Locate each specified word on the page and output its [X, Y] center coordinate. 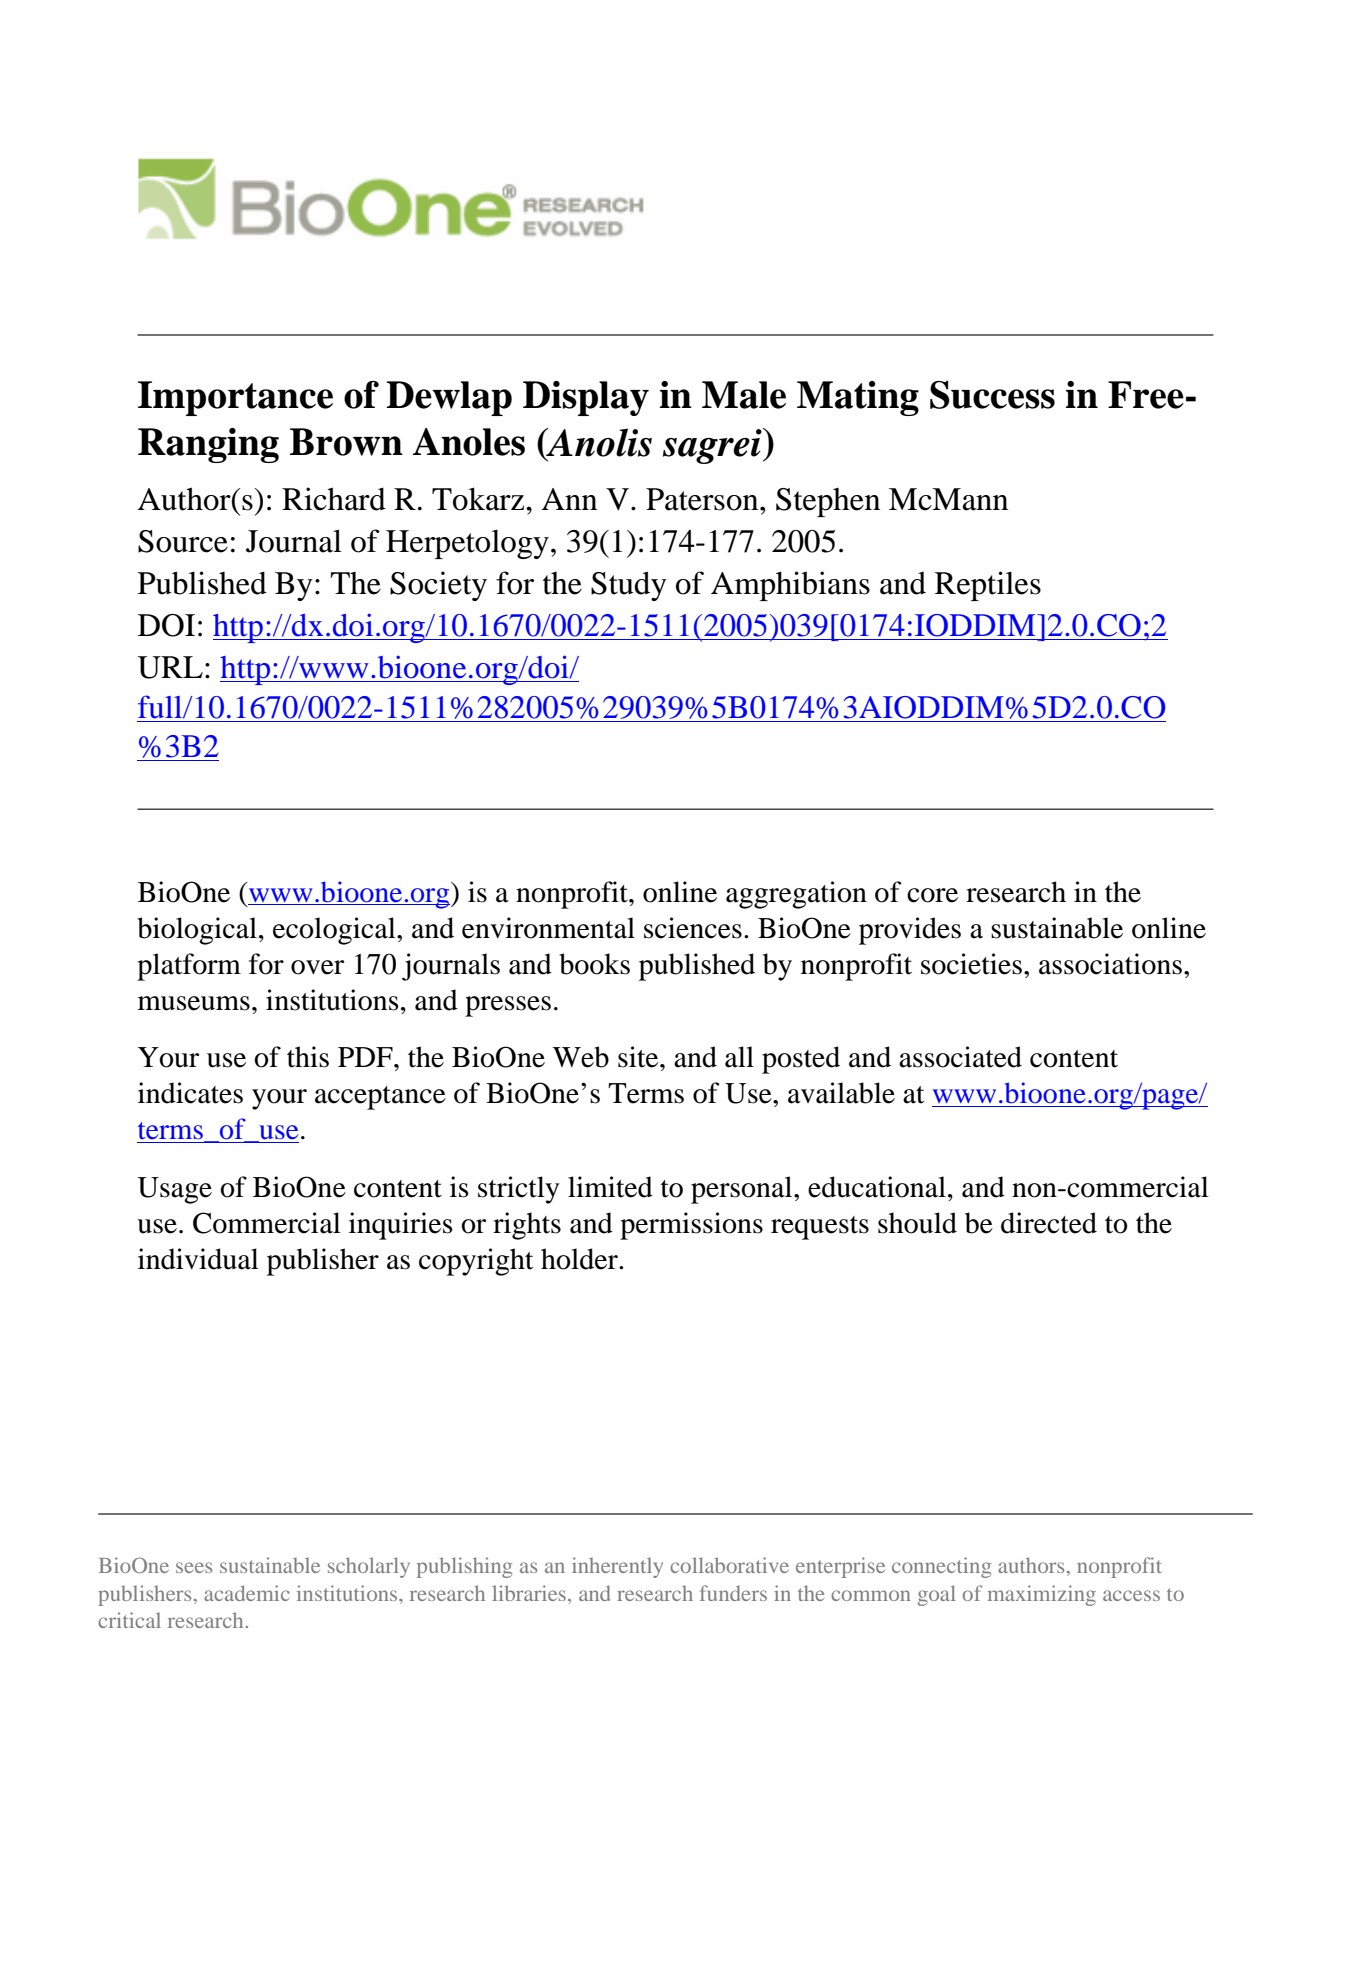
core [932, 895]
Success [992, 395]
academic [247, 1593]
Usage [174, 1190]
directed [1049, 1223]
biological [197, 931]
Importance [235, 398]
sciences [693, 928]
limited [610, 1187]
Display [586, 398]
